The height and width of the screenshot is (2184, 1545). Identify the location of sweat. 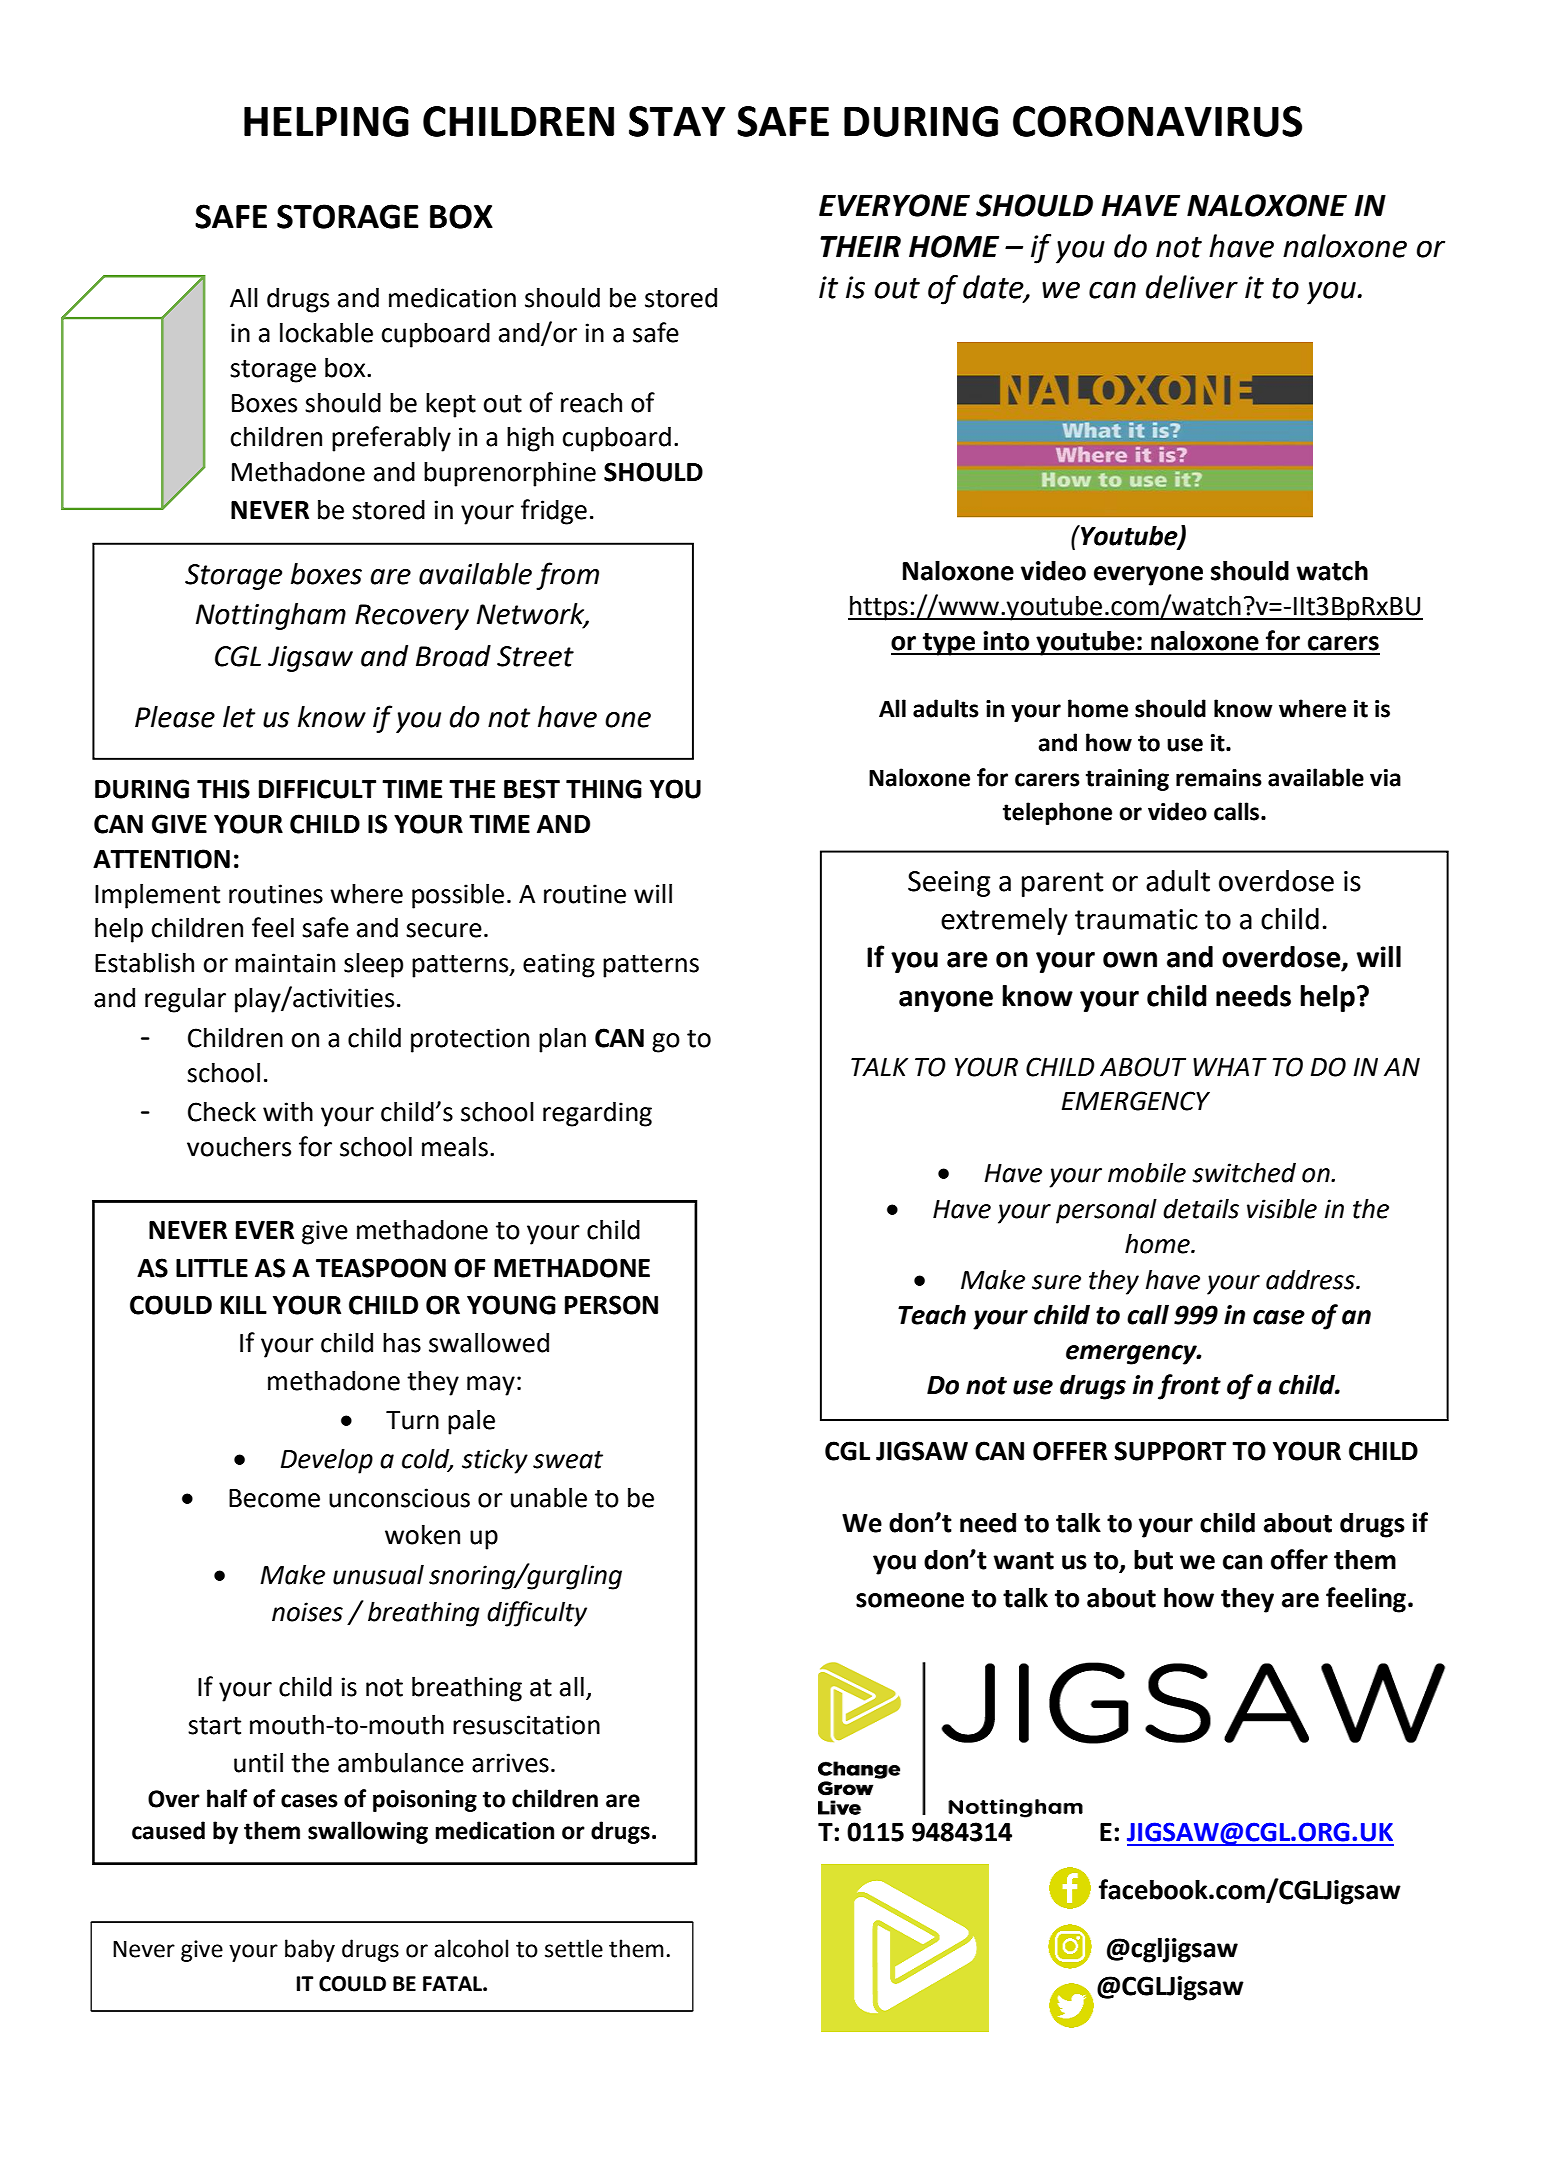
(568, 1460).
